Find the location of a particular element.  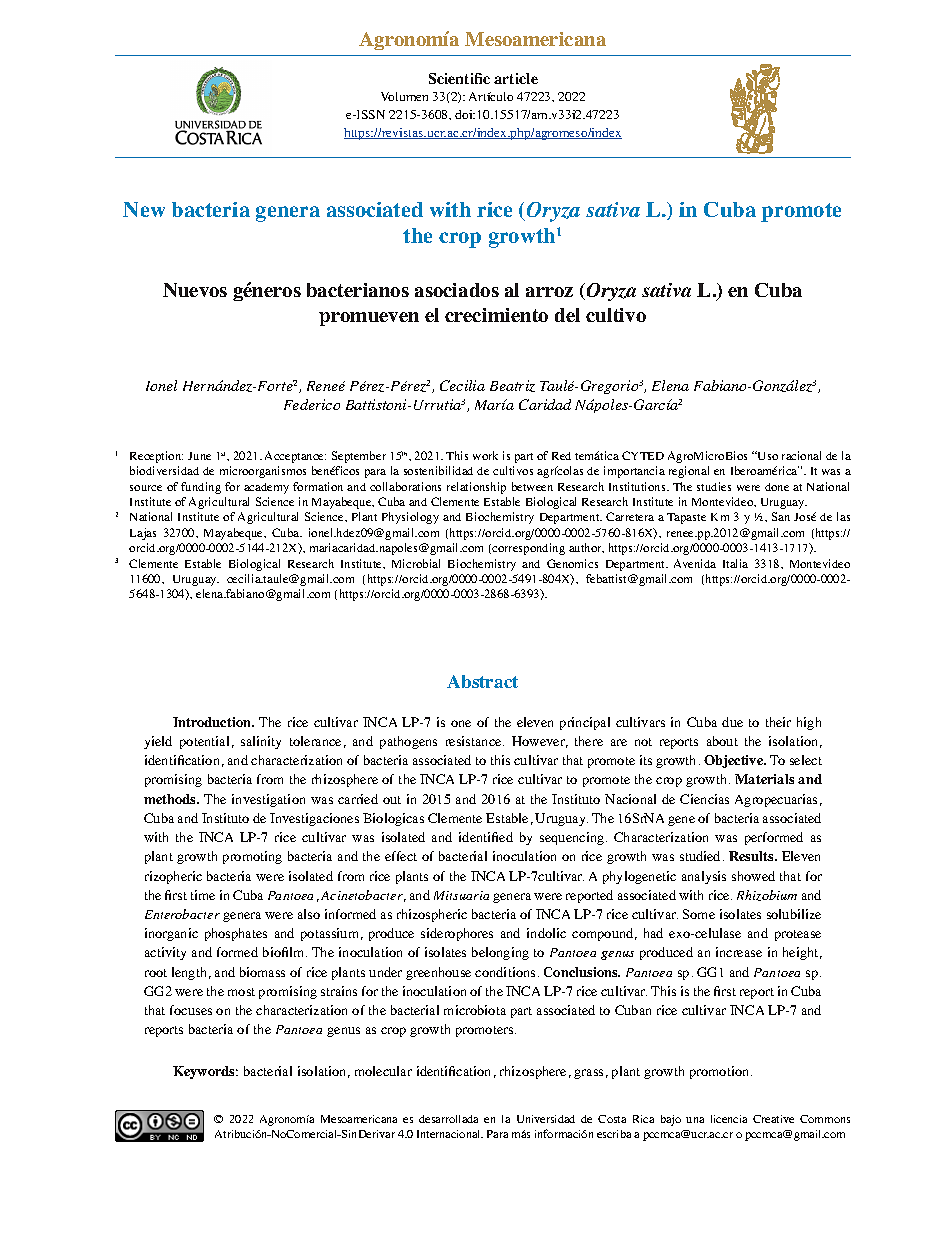

promoting is located at coordinates (252, 857).
